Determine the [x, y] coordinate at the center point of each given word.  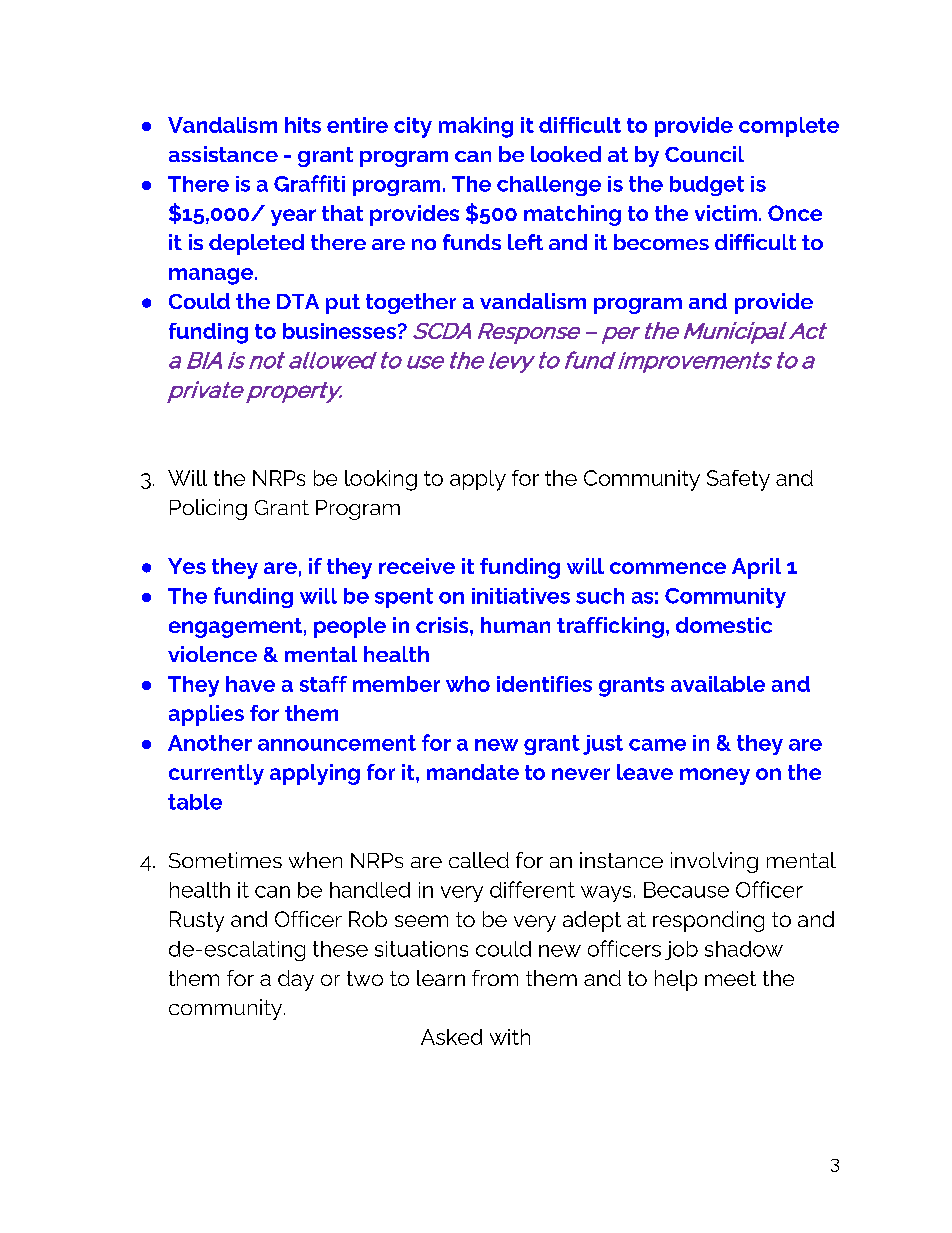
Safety [738, 480]
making [476, 127]
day [296, 980]
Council [704, 154]
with [510, 1037]
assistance [223, 154]
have [250, 684]
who [468, 684]
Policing [208, 509]
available [718, 684]
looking [381, 480]
